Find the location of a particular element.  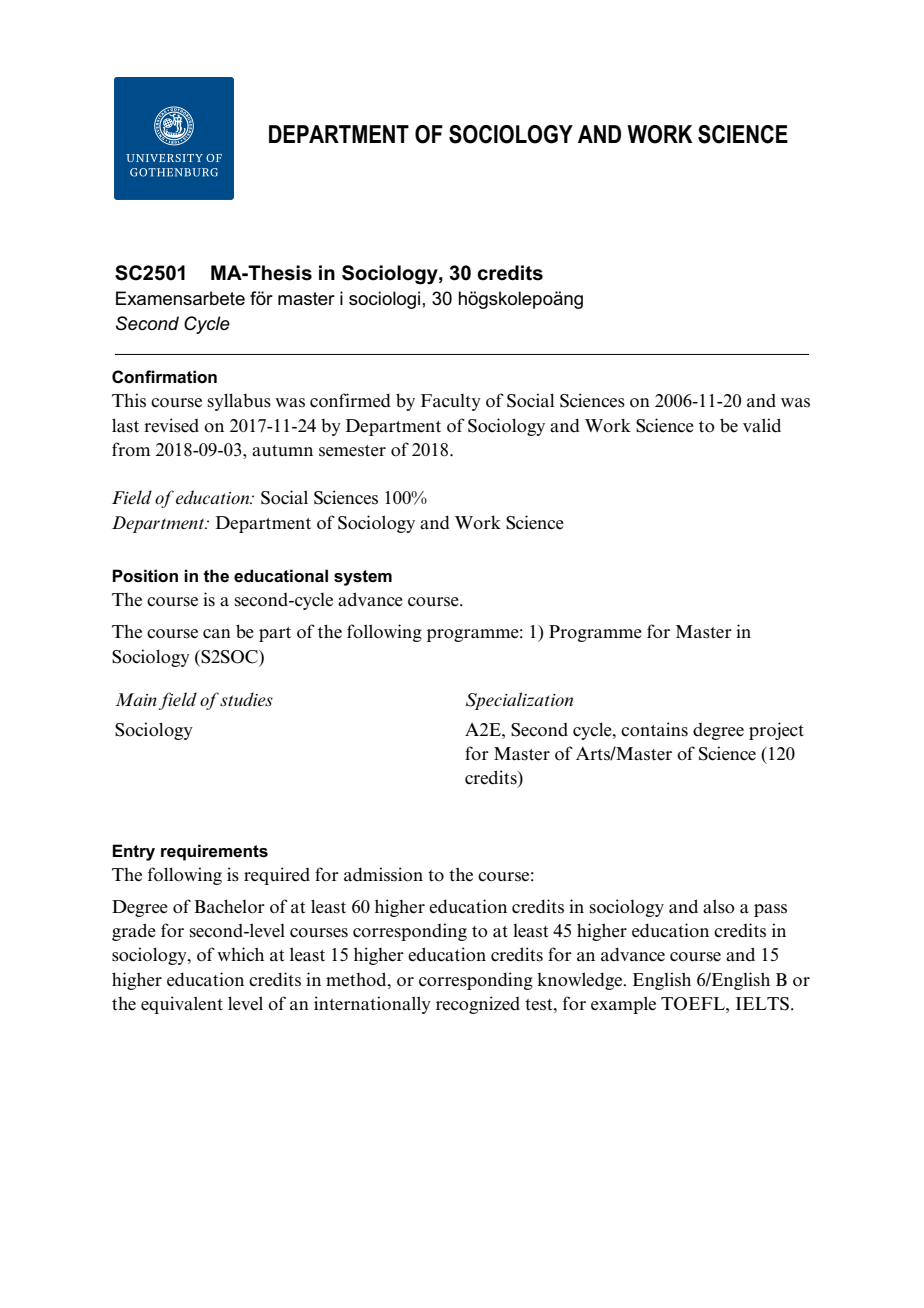

equivalent is located at coordinates (182, 1005).
